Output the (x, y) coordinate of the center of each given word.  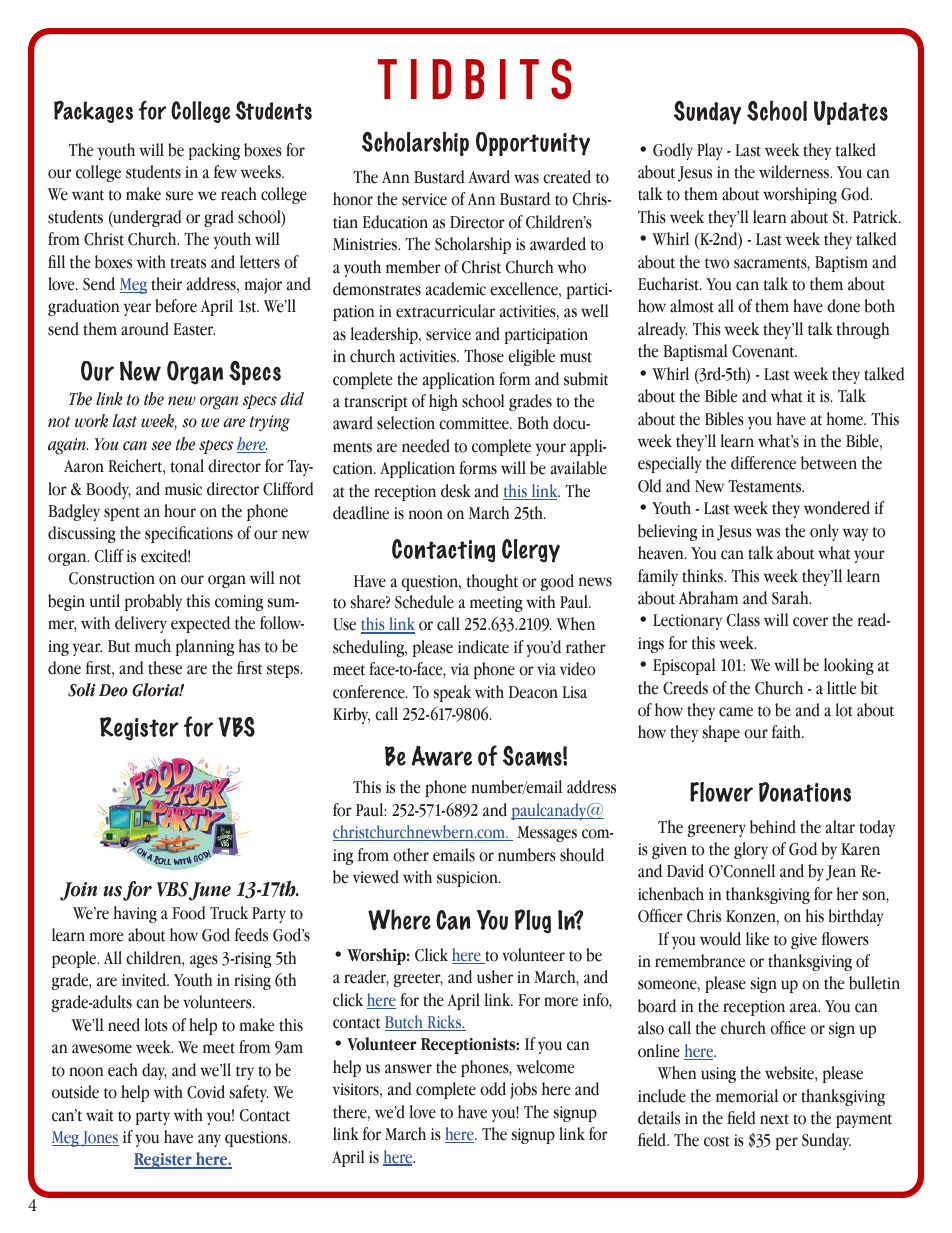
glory (751, 850)
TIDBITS (474, 79)
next (774, 1119)
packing (214, 151)
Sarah (791, 598)
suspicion (468, 879)
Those (484, 356)
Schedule (424, 602)
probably (153, 602)
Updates (851, 113)
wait (100, 1115)
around (145, 329)
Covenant (764, 351)
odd (493, 1089)
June (210, 891)
